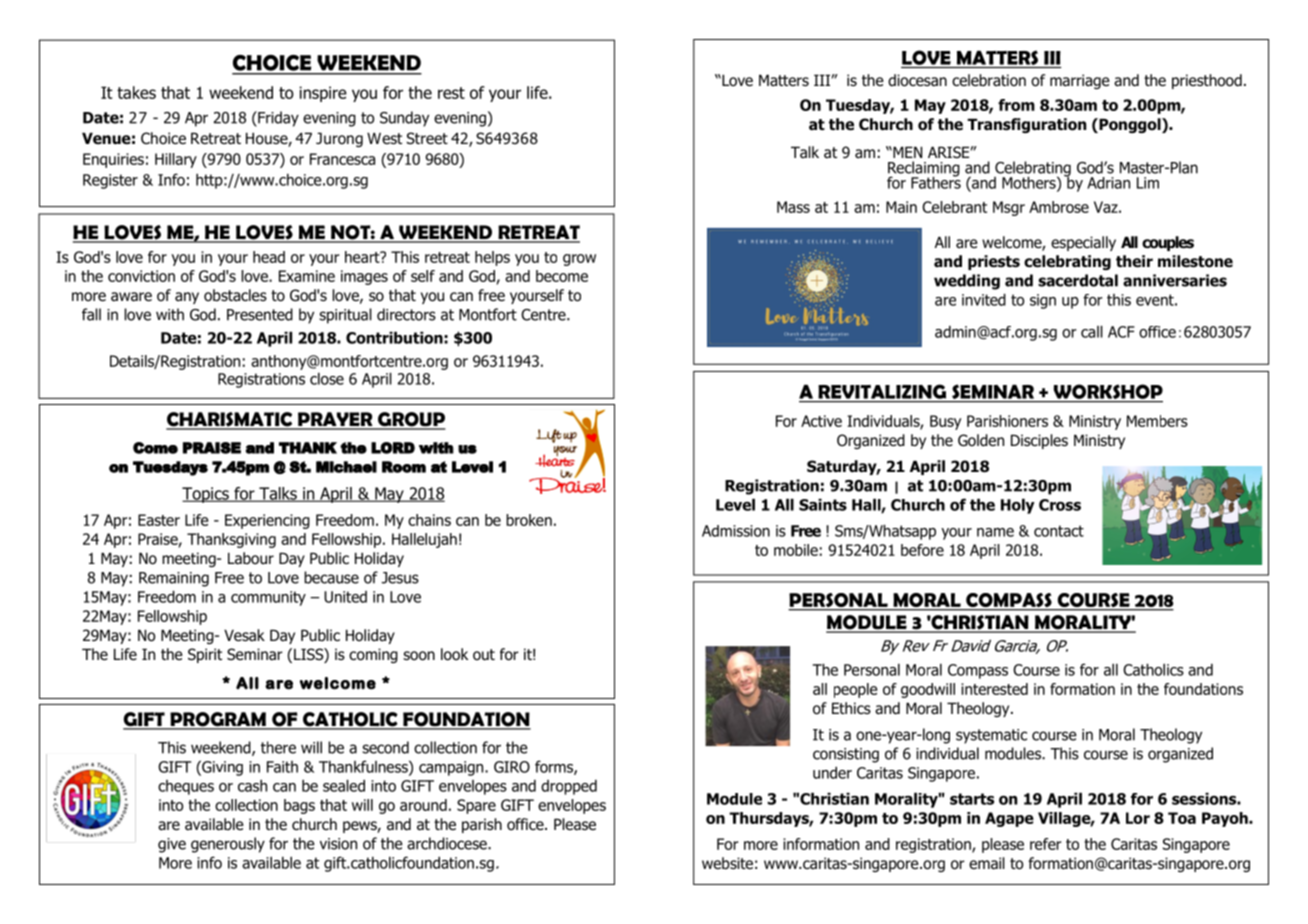 The image size is (1308, 924). Describe the element at coordinates (277, 119) in the screenshot. I see `Friday` at that location.
